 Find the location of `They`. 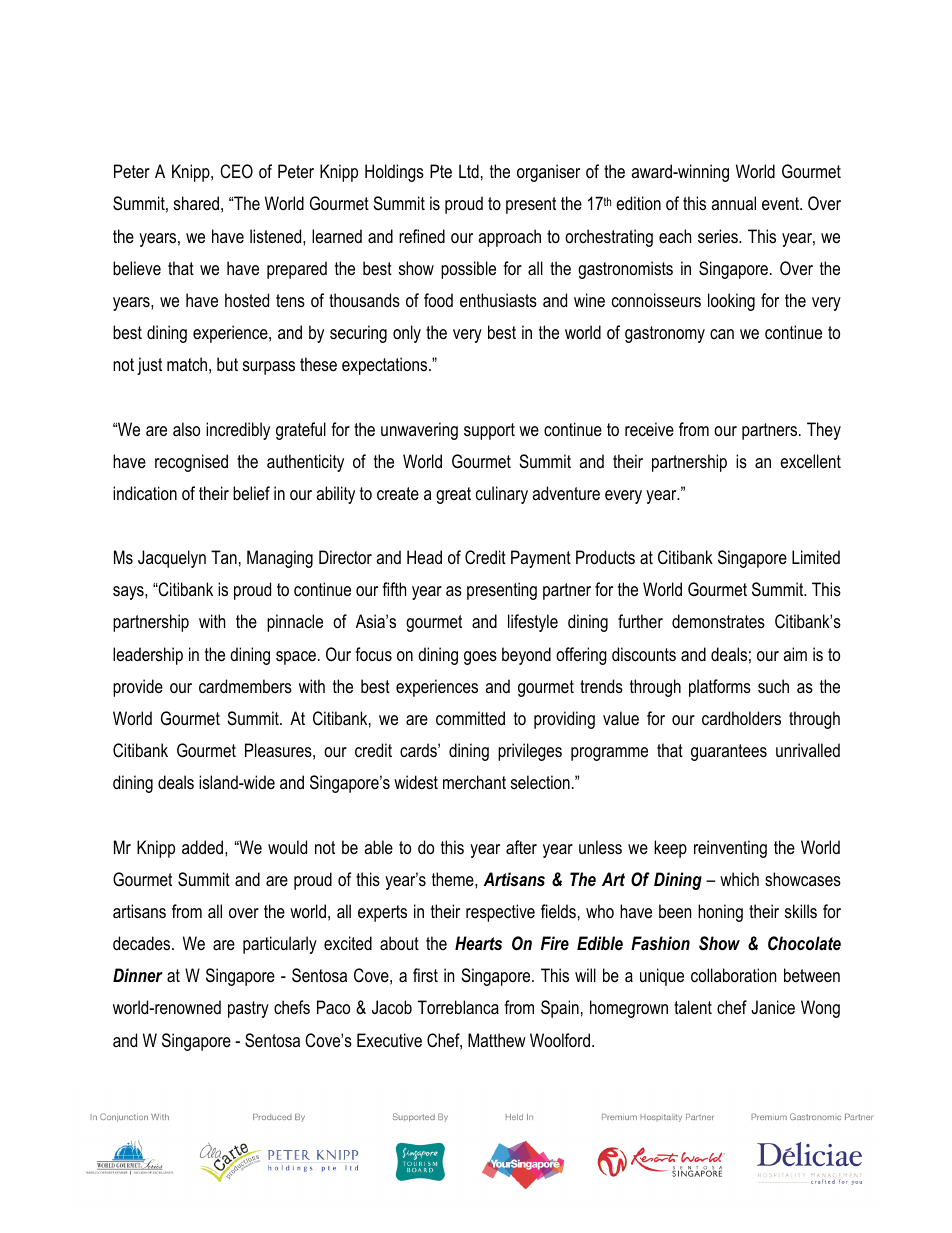

They is located at coordinates (824, 431).
